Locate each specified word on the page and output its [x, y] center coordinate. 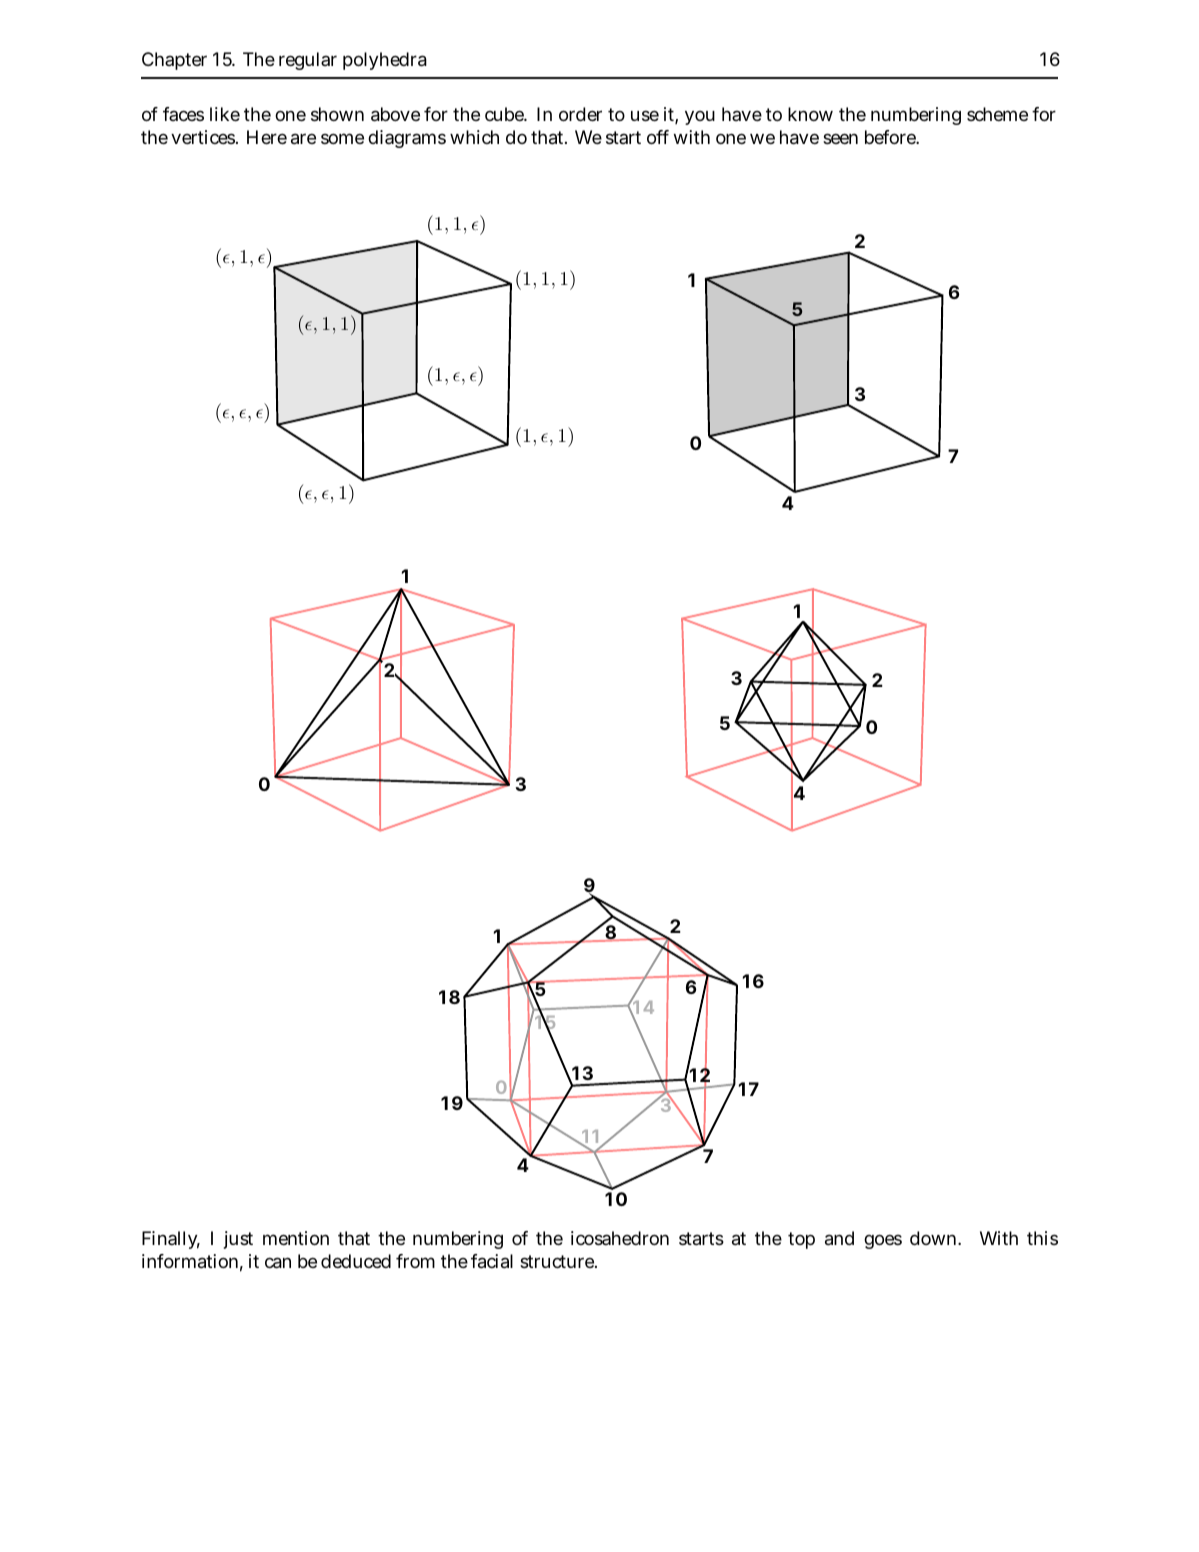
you [700, 118]
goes [883, 1241]
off [658, 137]
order [580, 114]
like [225, 114]
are [303, 139]
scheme [997, 114]
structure [558, 1261]
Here [267, 137]
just [238, 1240]
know [810, 114]
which [474, 137]
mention [296, 1238]
